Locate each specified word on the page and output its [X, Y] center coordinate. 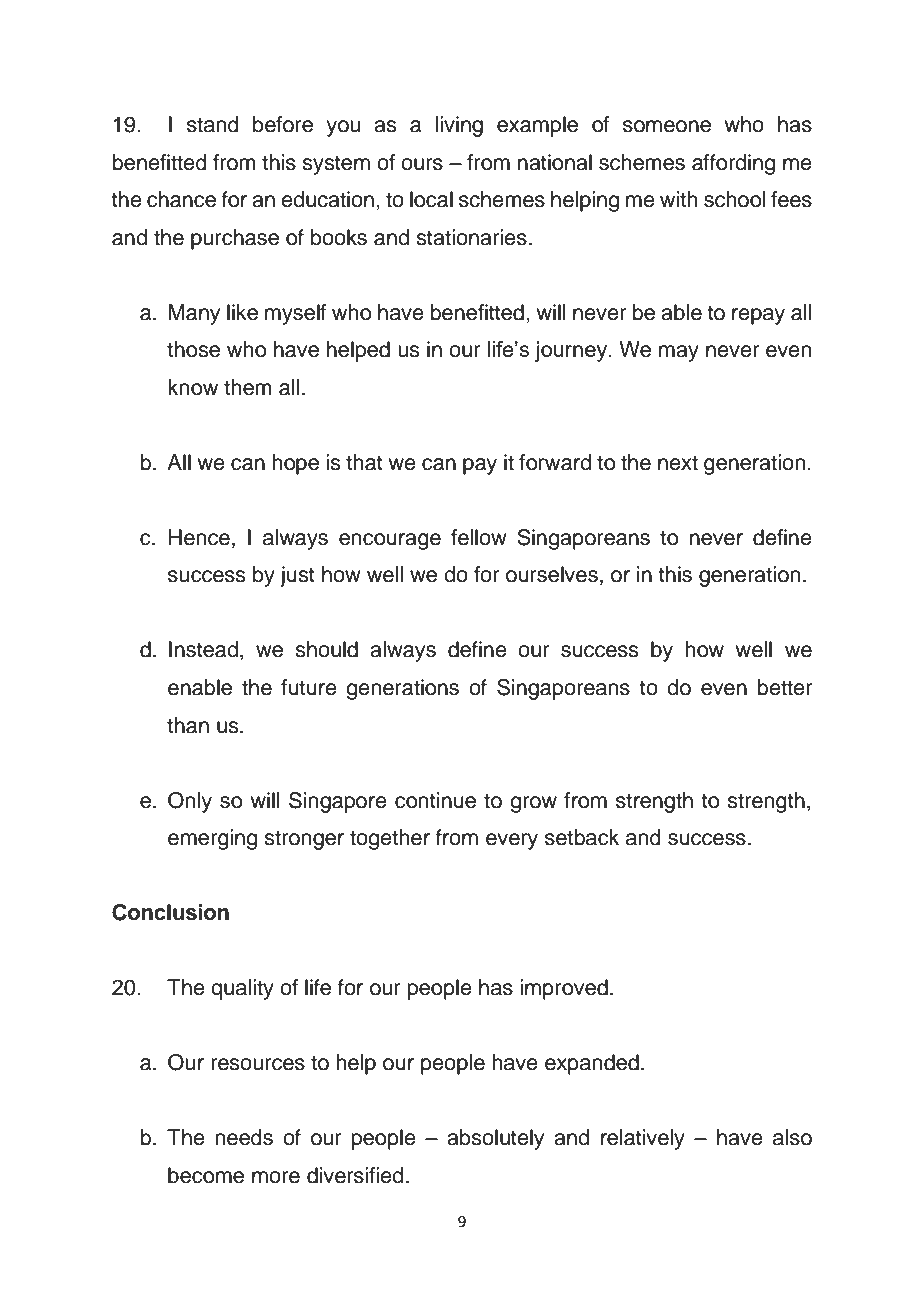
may [679, 353]
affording [733, 164]
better [785, 687]
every [512, 841]
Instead [203, 649]
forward [555, 462]
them [248, 387]
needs [244, 1137]
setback [582, 837]
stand [213, 124]
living [459, 126]
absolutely [495, 1139]
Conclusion [170, 912]
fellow [479, 537]
